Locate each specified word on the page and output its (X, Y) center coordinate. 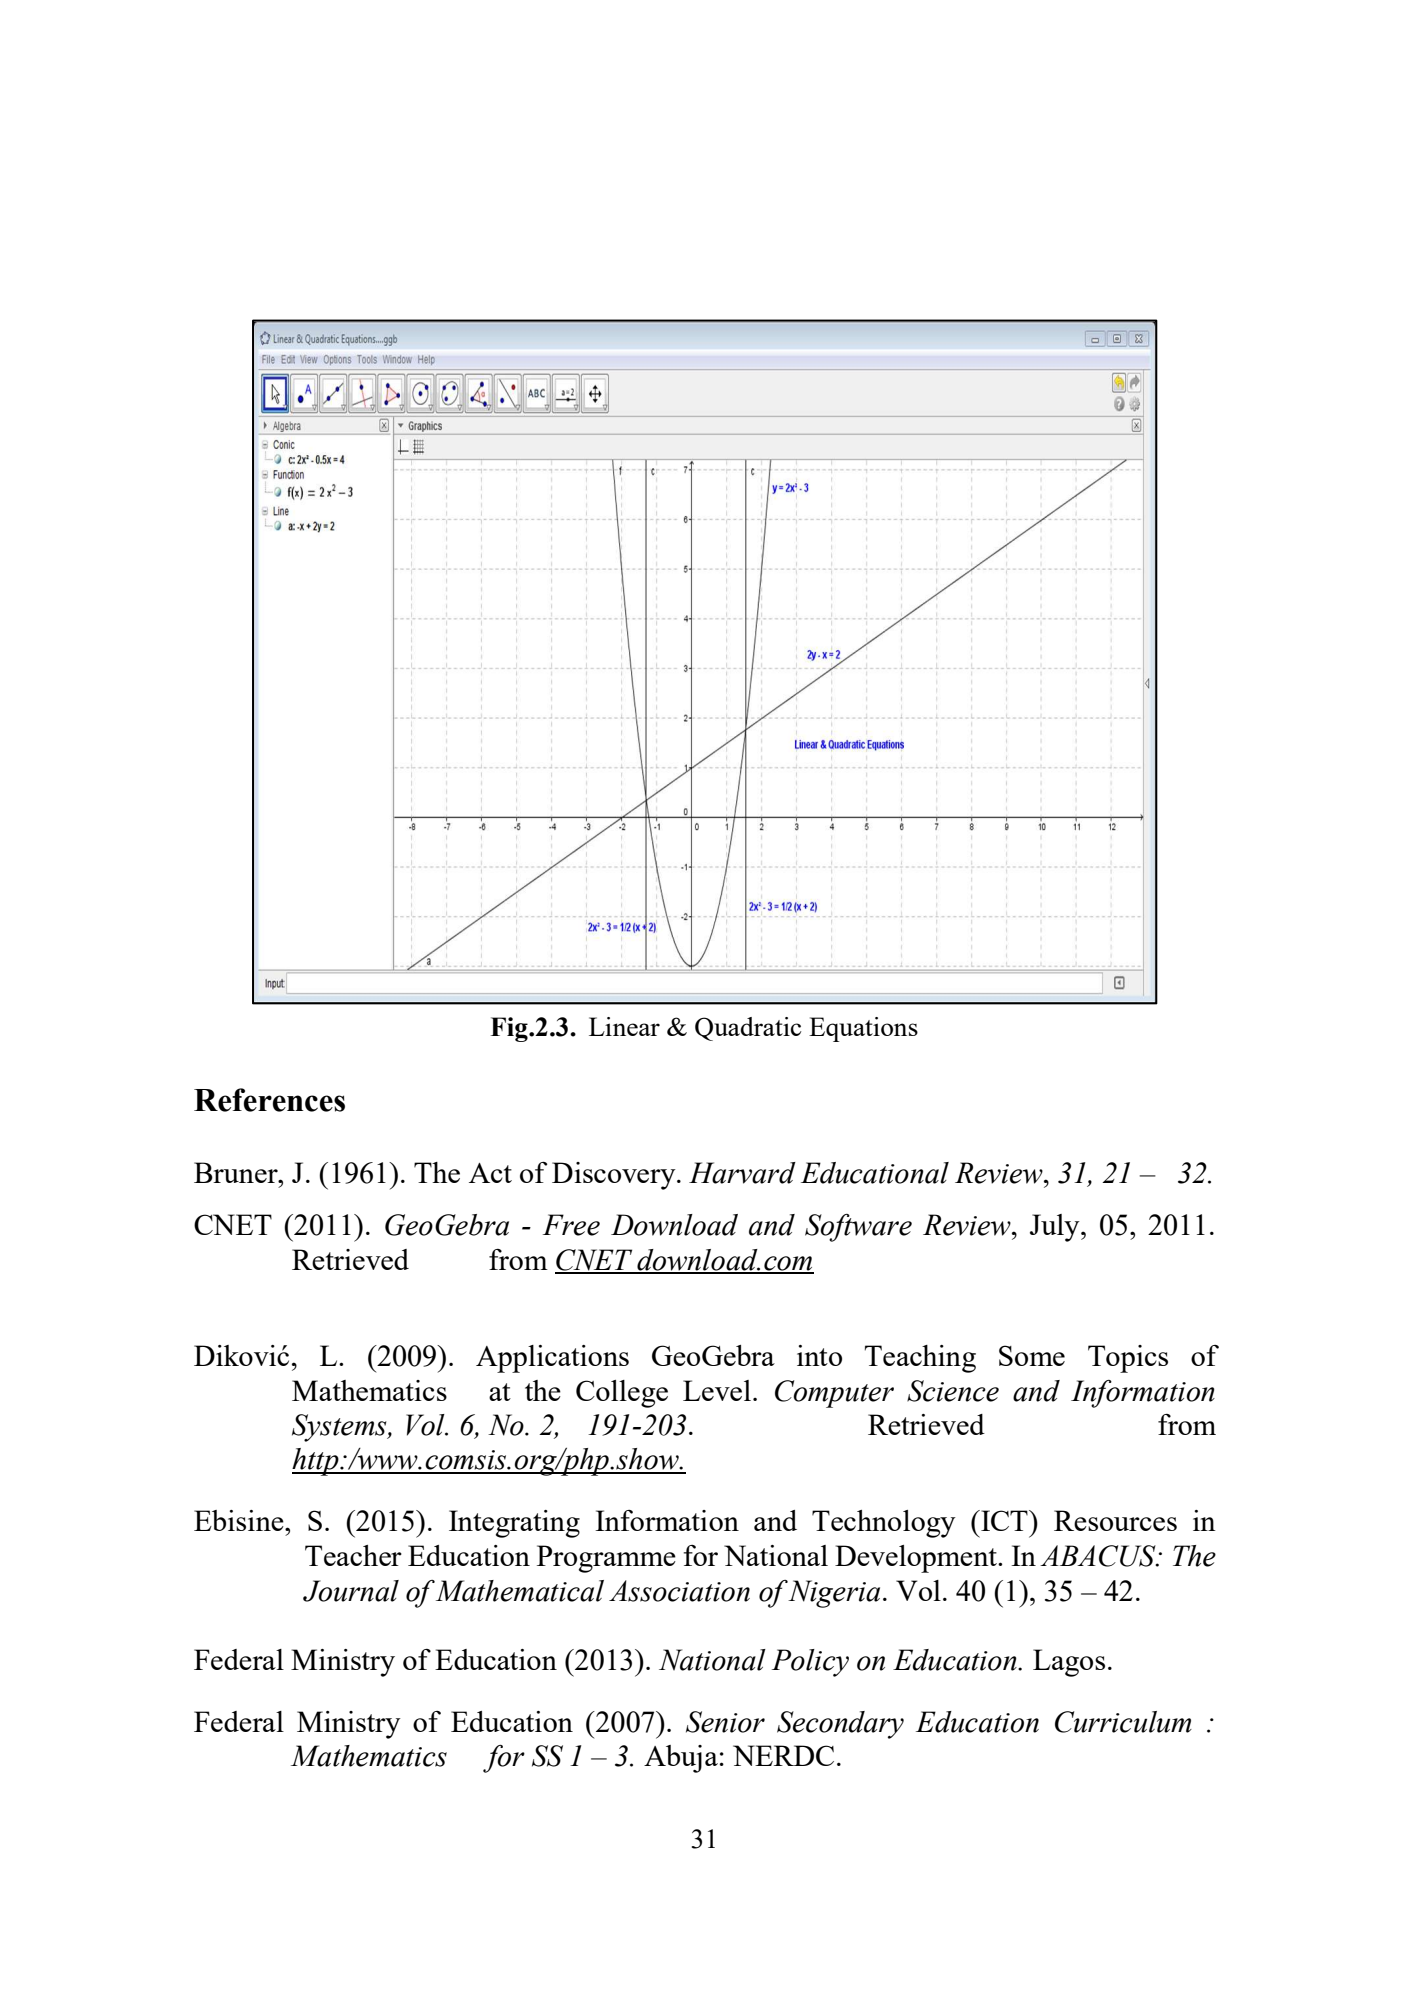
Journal (351, 1591)
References (269, 1100)
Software (858, 1228)
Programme (606, 1559)
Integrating (514, 1524)
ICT (1004, 1520)
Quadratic (748, 1029)
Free (571, 1225)
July (1056, 1228)
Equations (863, 1029)
